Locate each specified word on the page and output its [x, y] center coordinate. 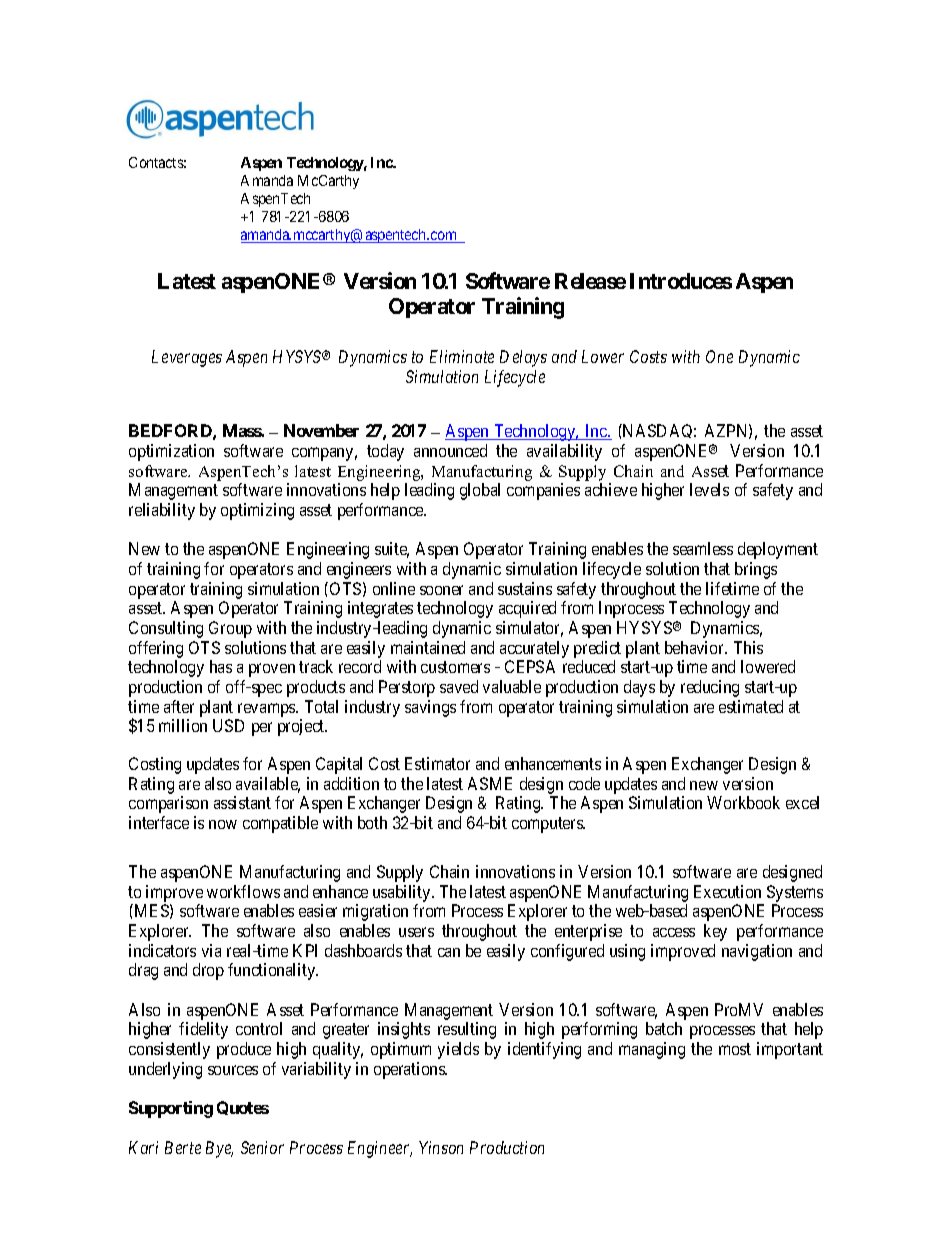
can [449, 952]
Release [590, 281]
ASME [490, 783]
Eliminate [462, 356]
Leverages [187, 358]
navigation [757, 952]
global [480, 491]
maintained [428, 647]
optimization [171, 452]
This [748, 647]
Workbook [743, 802]
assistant [242, 802]
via [211, 950]
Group [230, 629]
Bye [219, 1149]
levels [709, 489]
